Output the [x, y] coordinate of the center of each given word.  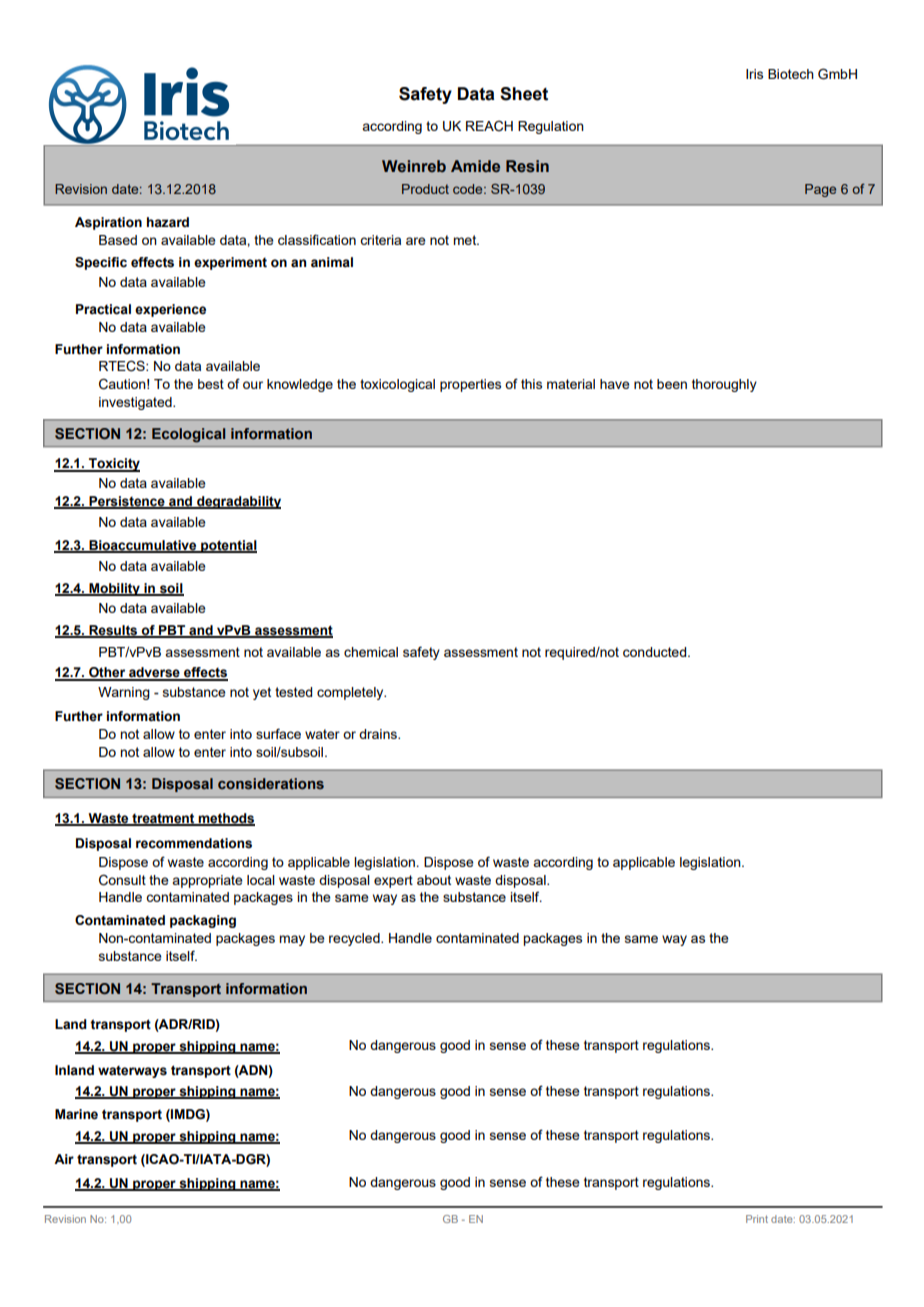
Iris [754, 74]
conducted [656, 652]
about [434, 880]
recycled [355, 939]
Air [64, 1159]
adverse [154, 673]
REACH [489, 126]
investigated [136, 403]
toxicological [397, 385]
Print [757, 1219]
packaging [203, 921]
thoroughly [724, 385]
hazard [168, 222]
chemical [371, 652]
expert [393, 881]
